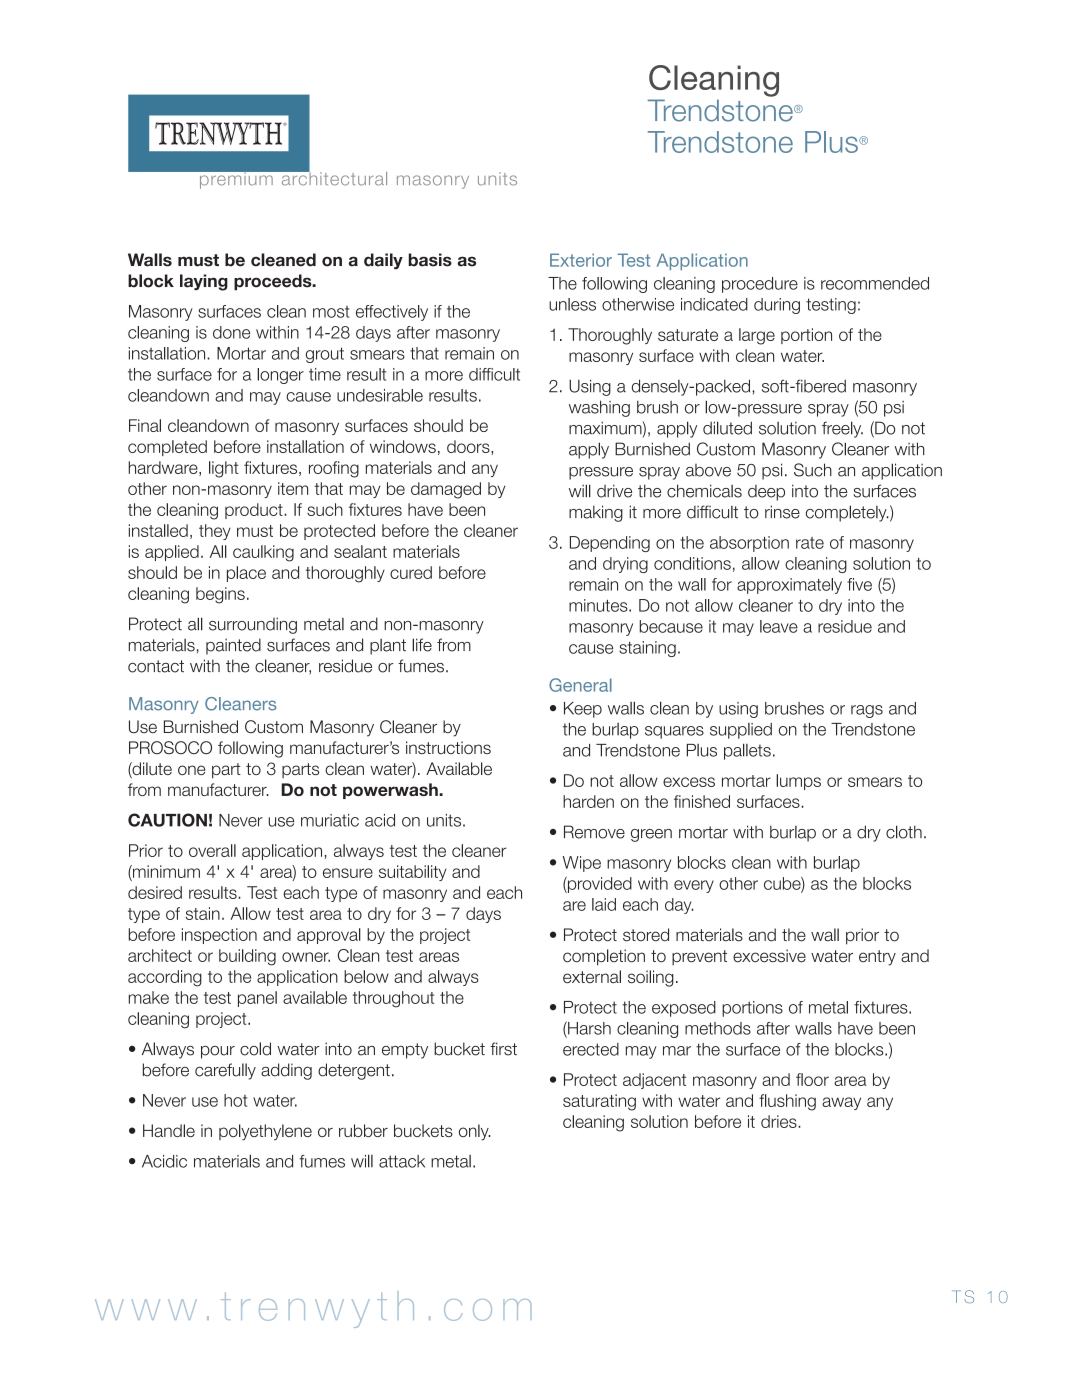  I want to click on during, so click(777, 306).
